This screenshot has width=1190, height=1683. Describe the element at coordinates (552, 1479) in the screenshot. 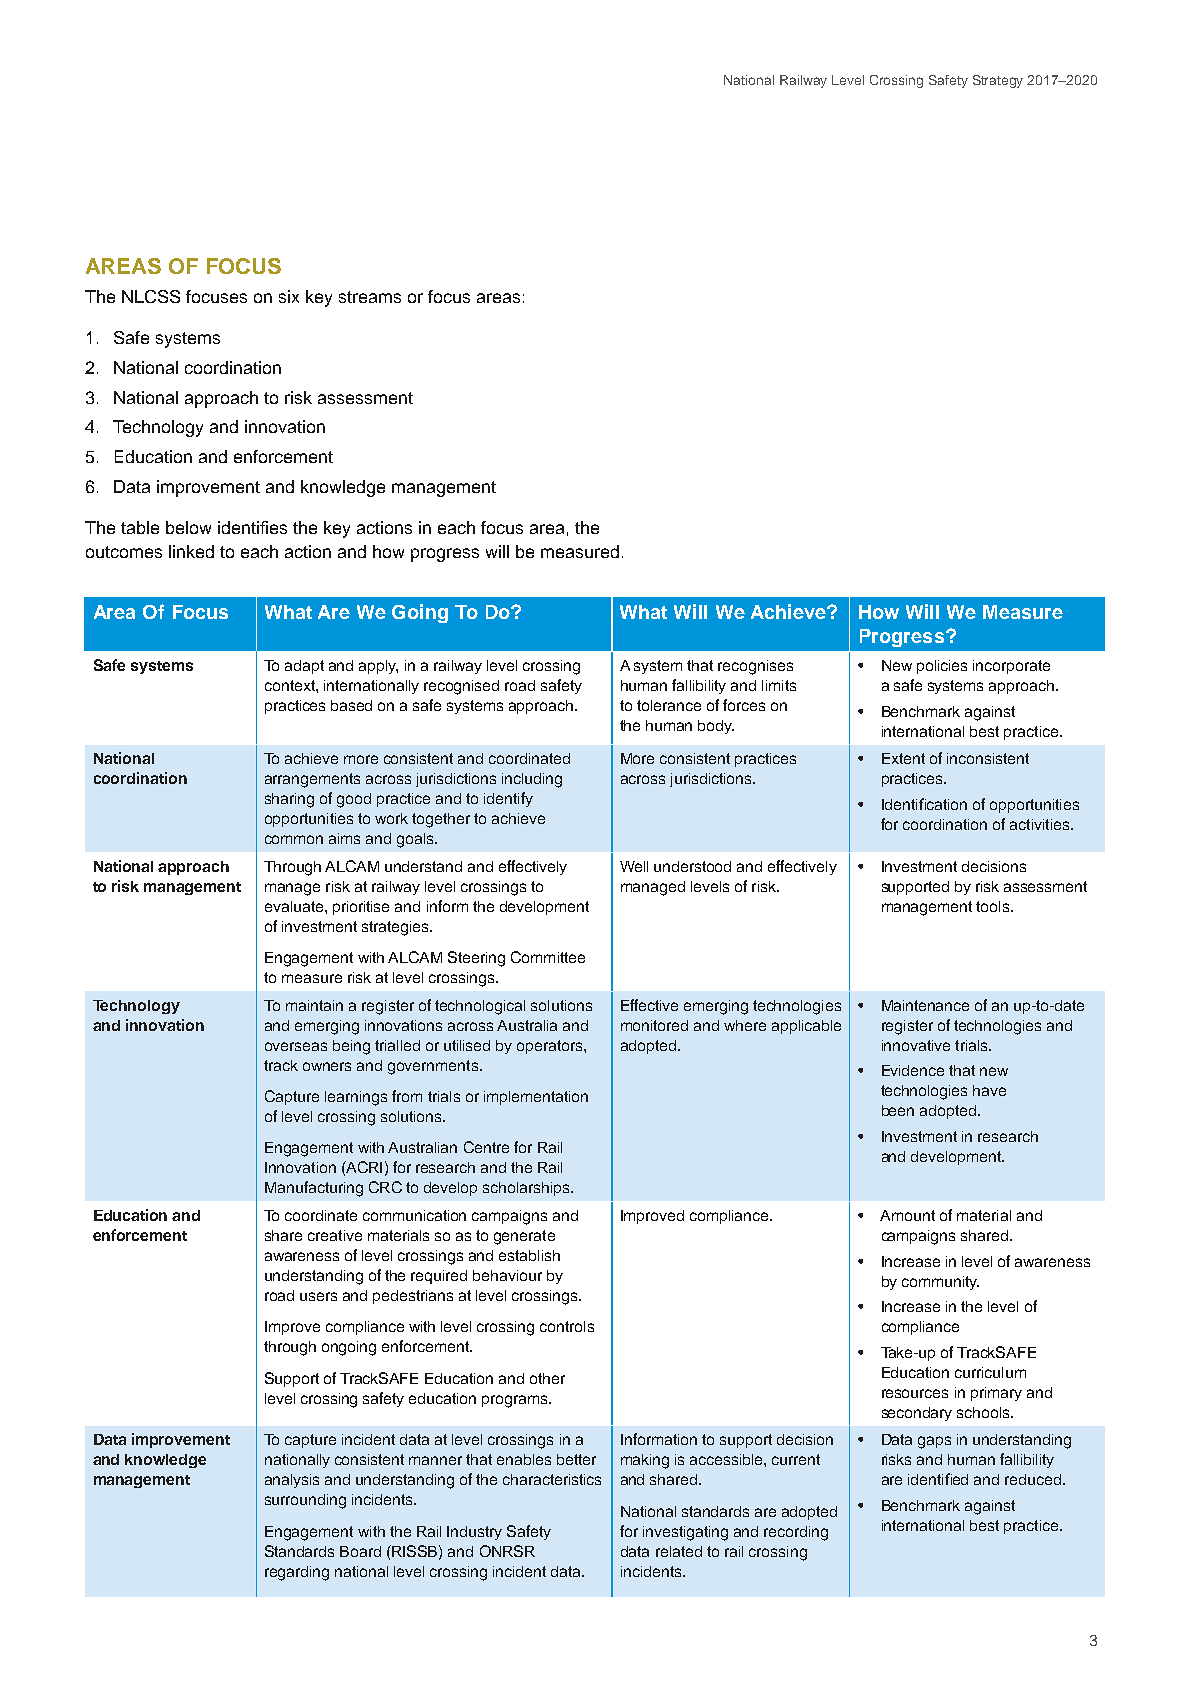

I see `characteristics` at that location.
